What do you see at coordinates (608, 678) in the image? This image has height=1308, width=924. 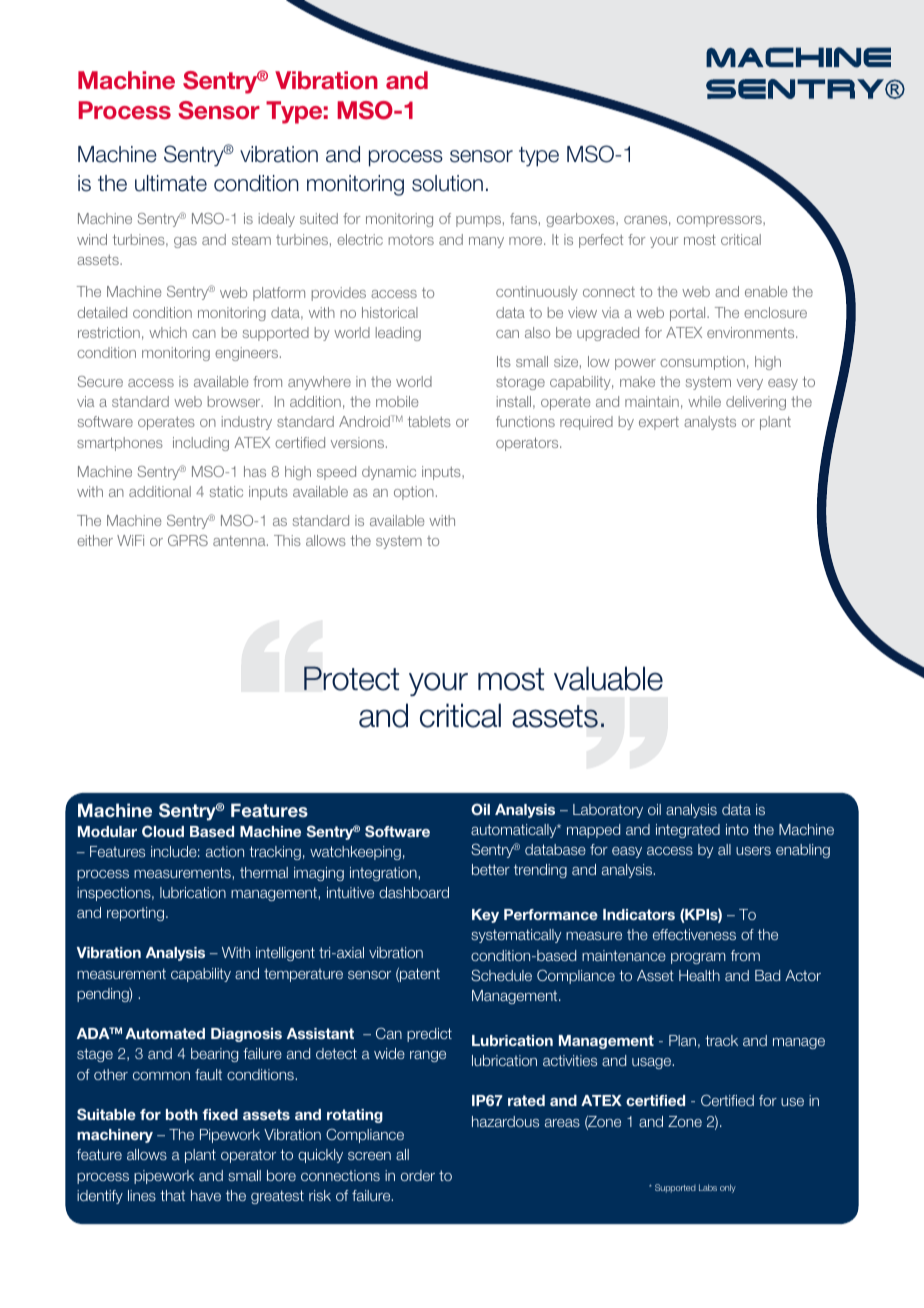 I see `valuable` at bounding box center [608, 678].
